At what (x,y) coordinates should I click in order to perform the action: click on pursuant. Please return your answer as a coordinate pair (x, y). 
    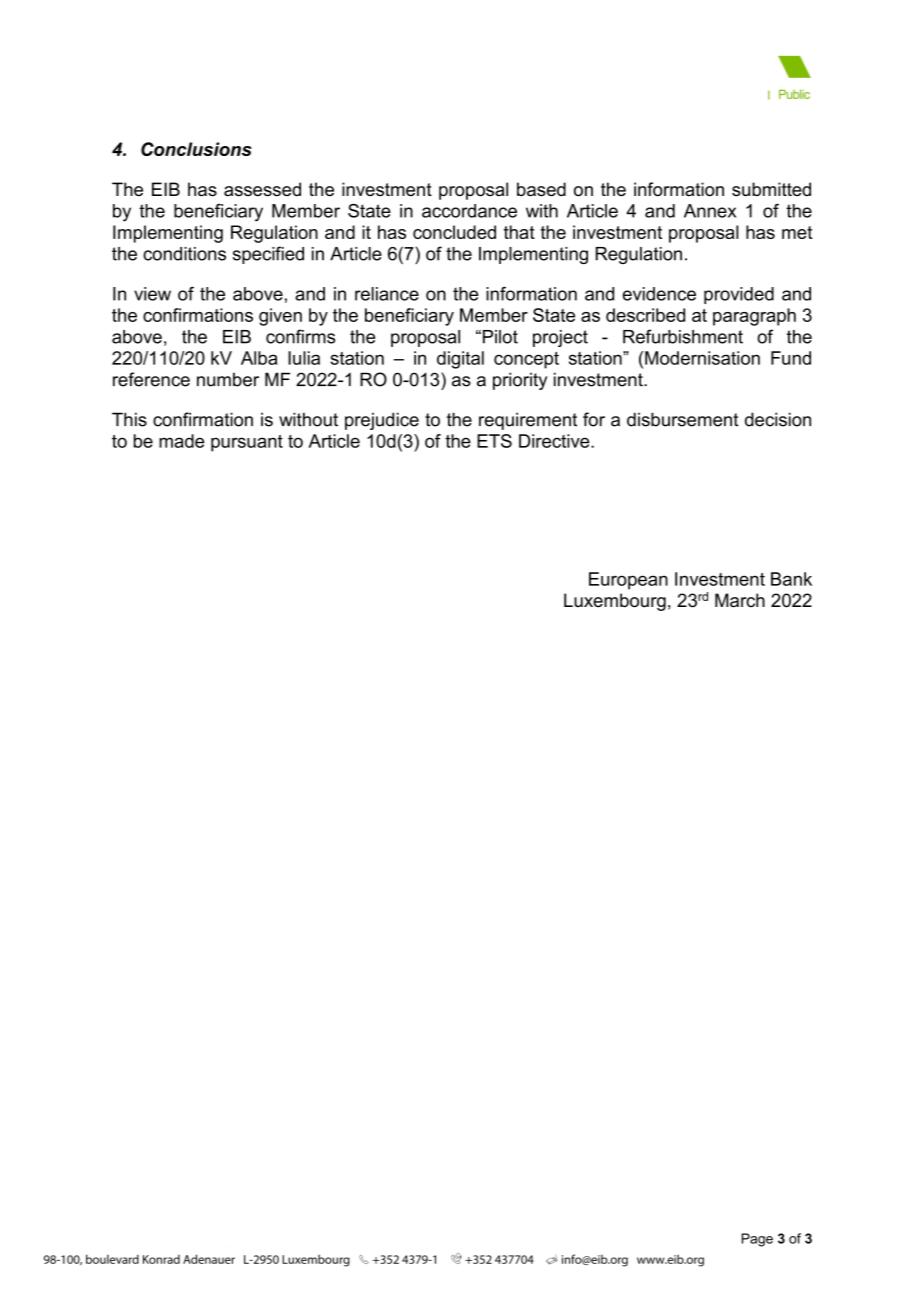
    Looking at the image, I should click on (247, 443).
